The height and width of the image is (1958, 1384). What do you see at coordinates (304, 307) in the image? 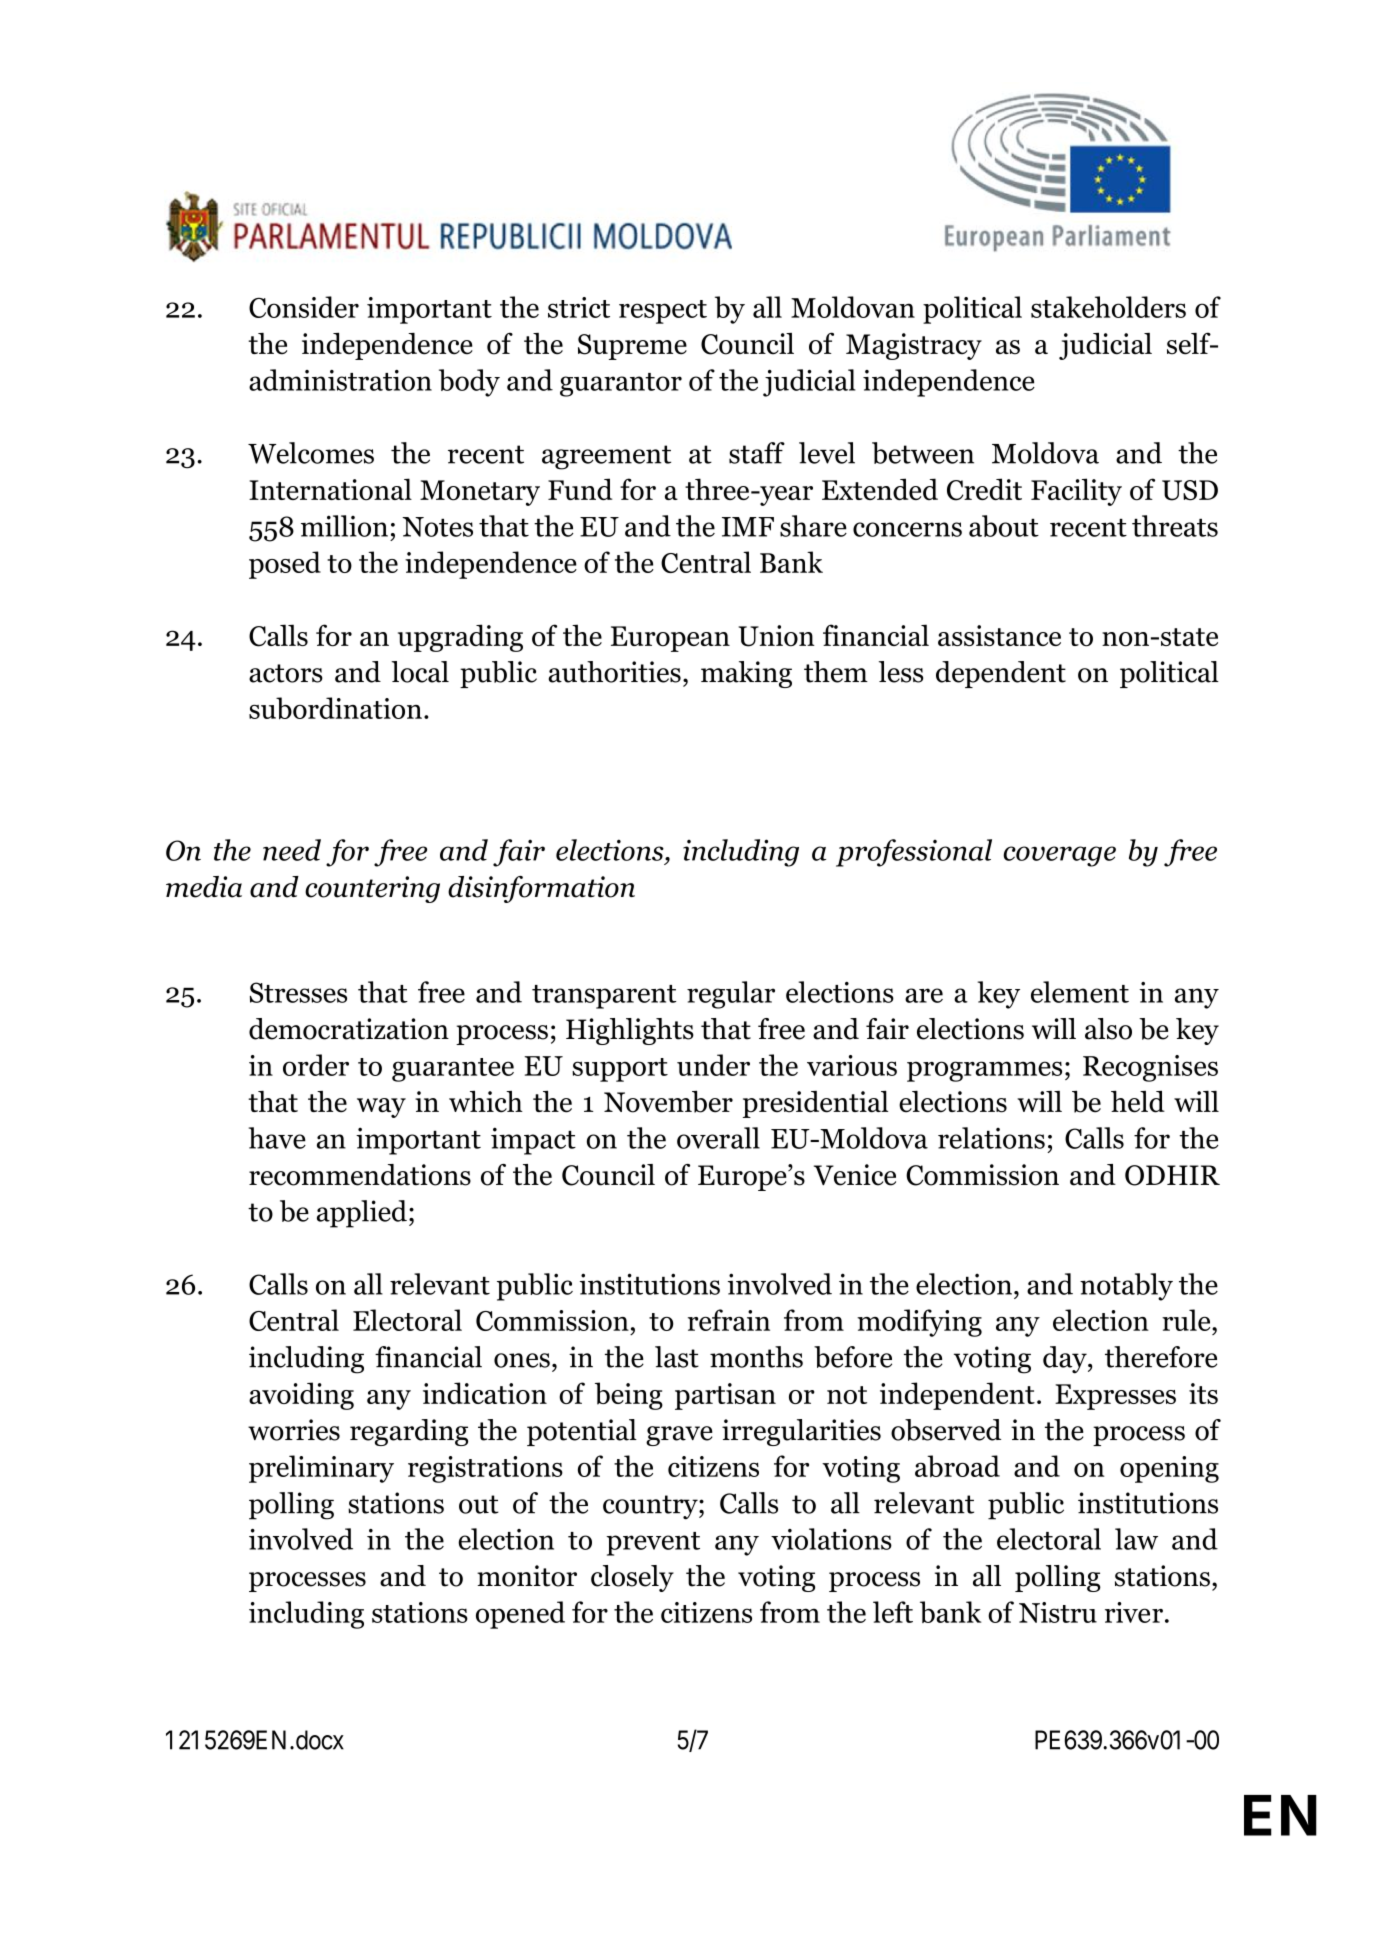
I see `Consider` at bounding box center [304, 307].
